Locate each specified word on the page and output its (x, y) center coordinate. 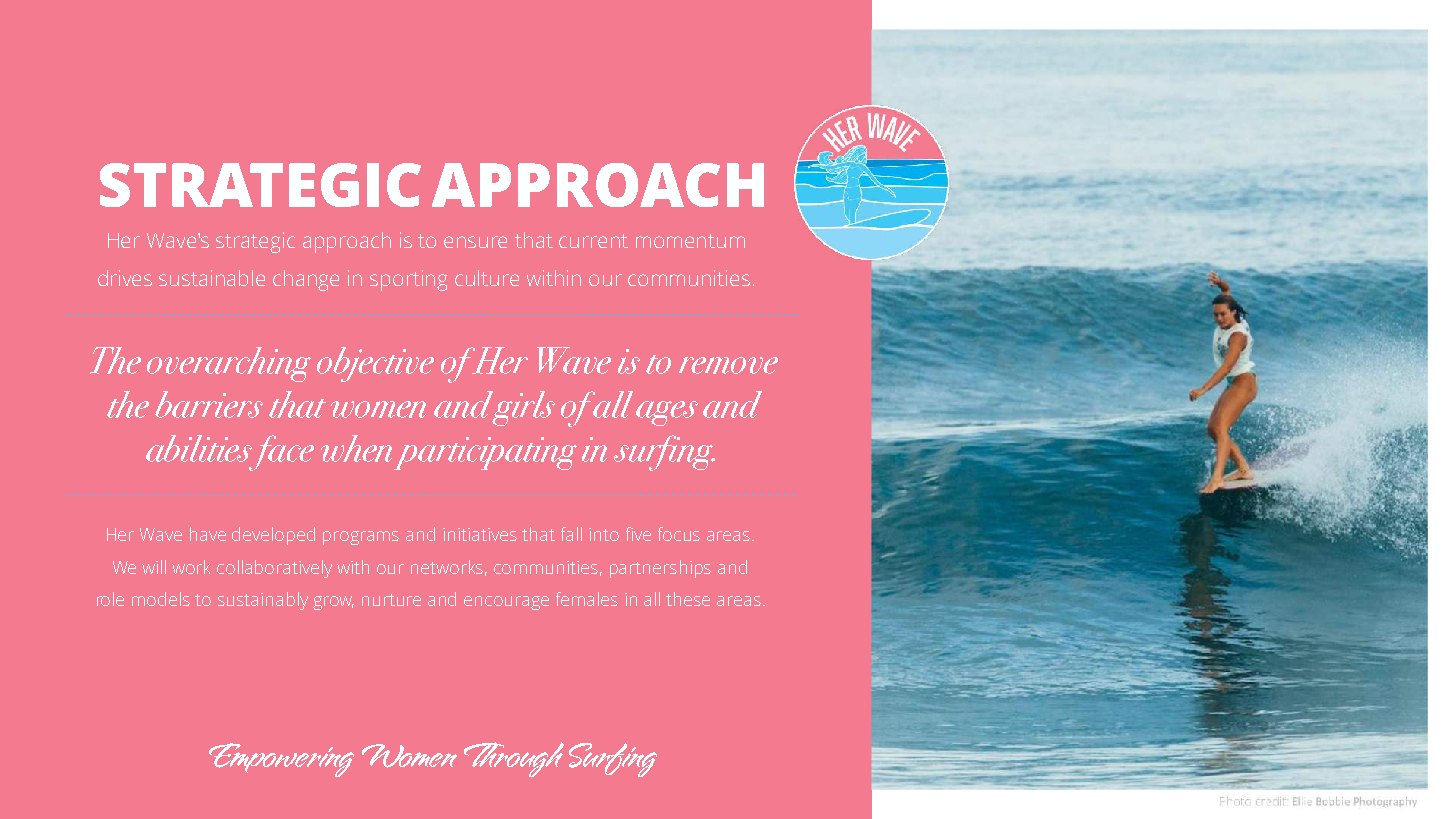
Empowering (281, 760)
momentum (690, 241)
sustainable (212, 278)
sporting (408, 280)
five (638, 534)
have (208, 534)
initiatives (480, 534)
